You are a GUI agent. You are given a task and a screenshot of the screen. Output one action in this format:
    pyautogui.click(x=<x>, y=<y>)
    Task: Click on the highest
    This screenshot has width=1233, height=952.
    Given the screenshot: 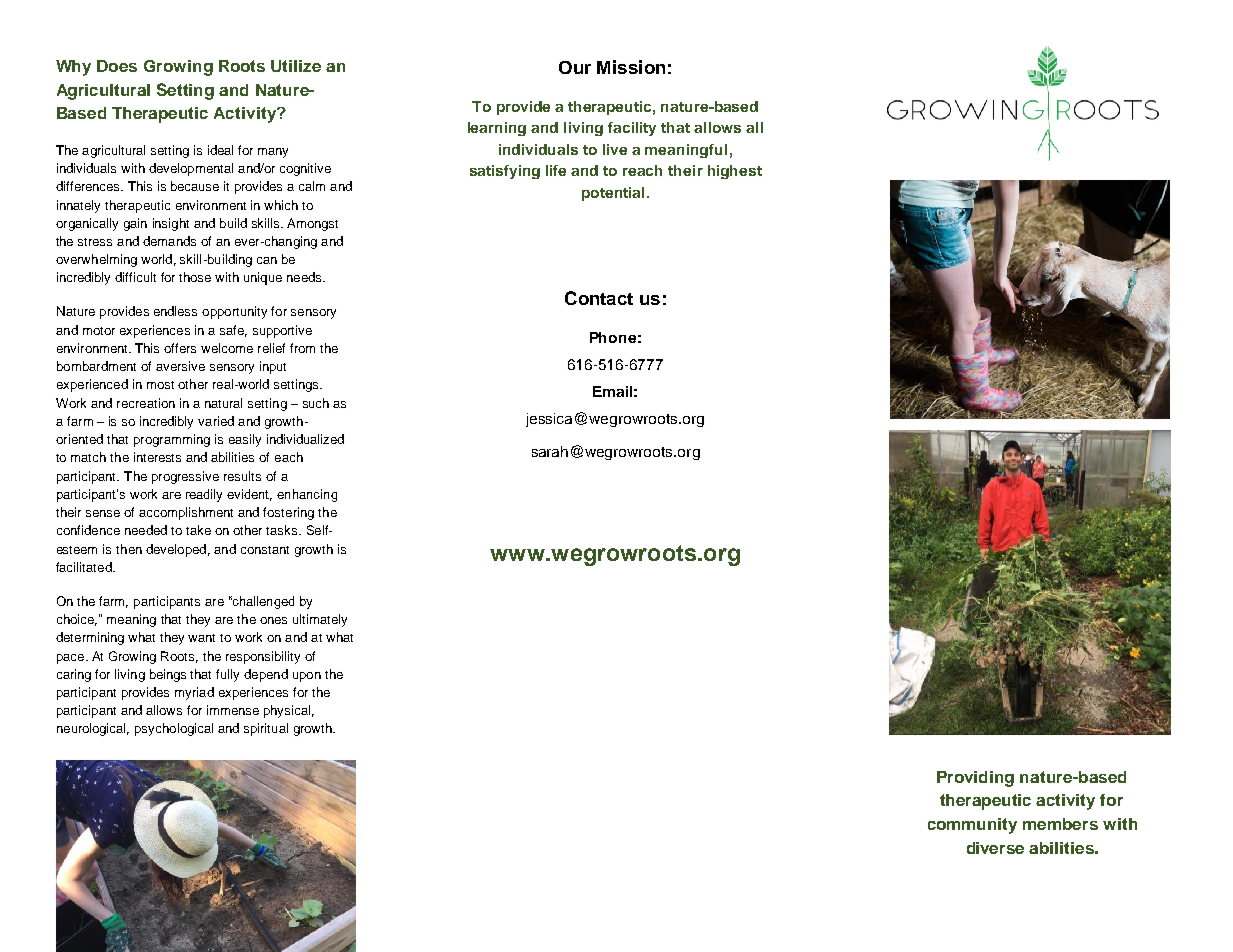 What is the action you would take?
    pyautogui.click(x=735, y=172)
